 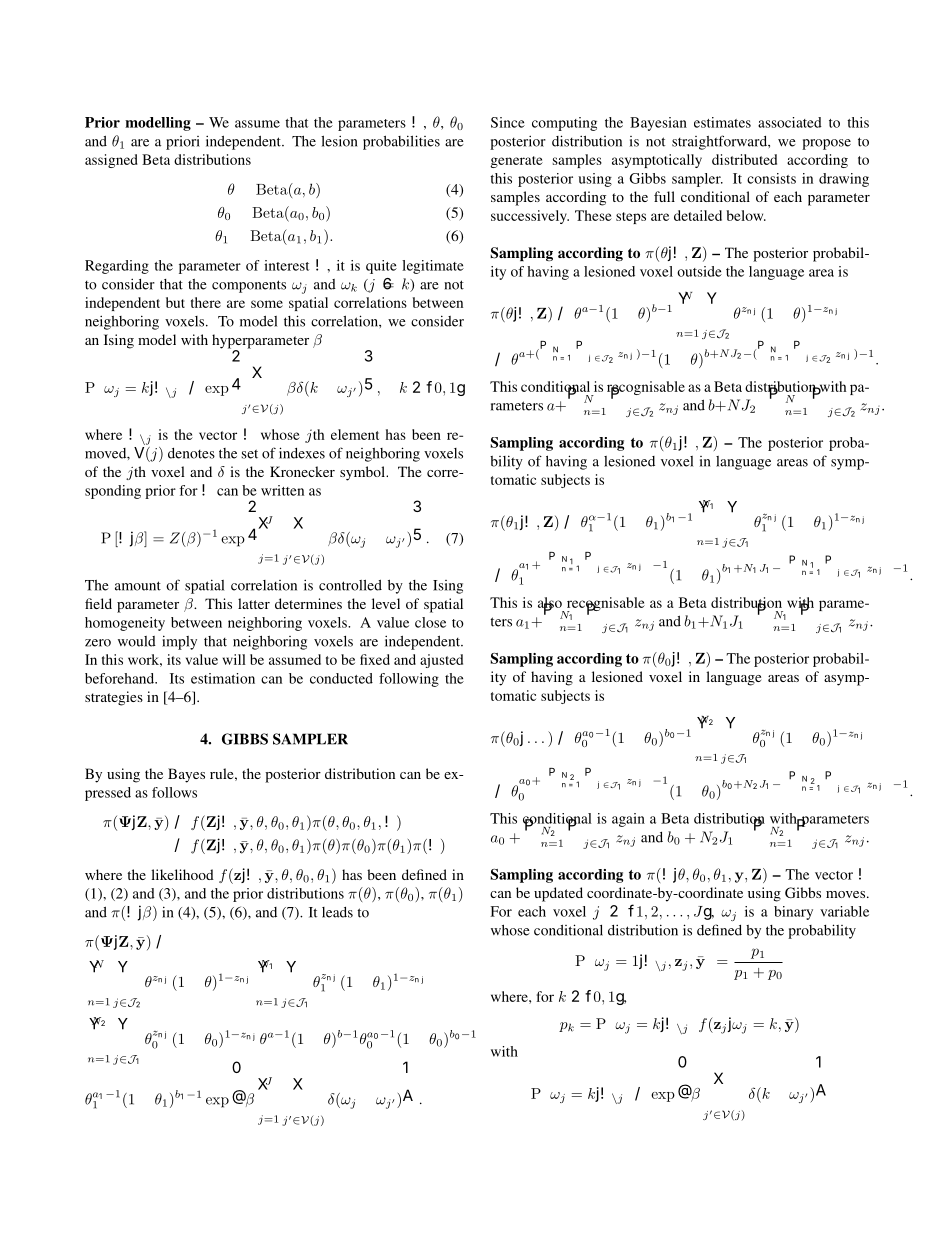 What do you see at coordinates (206, 302) in the page?
I see `there` at bounding box center [206, 302].
